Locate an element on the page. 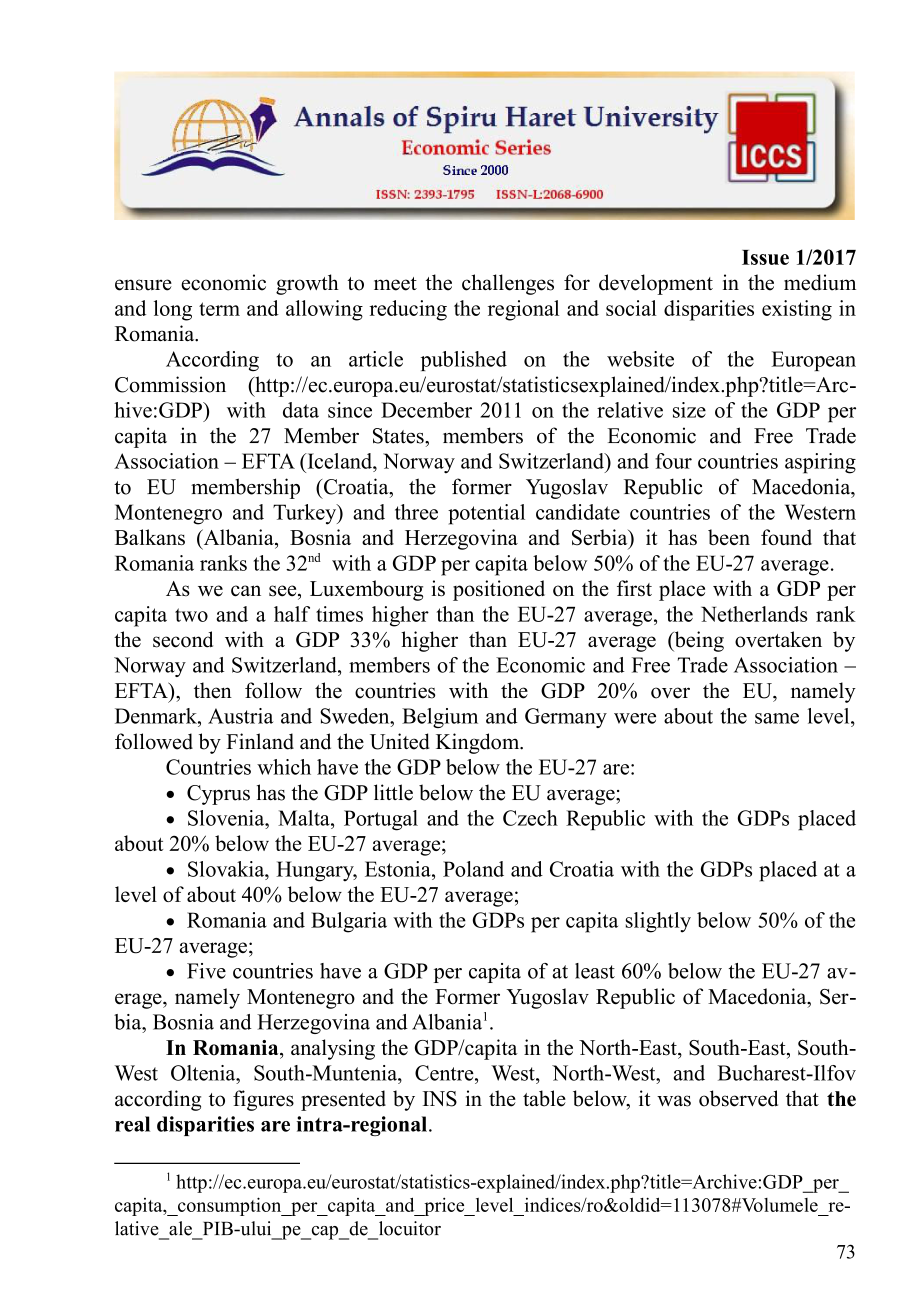 Image resolution: width=924 pixels, height=1308 pixels. challenges is located at coordinates (508, 284).
